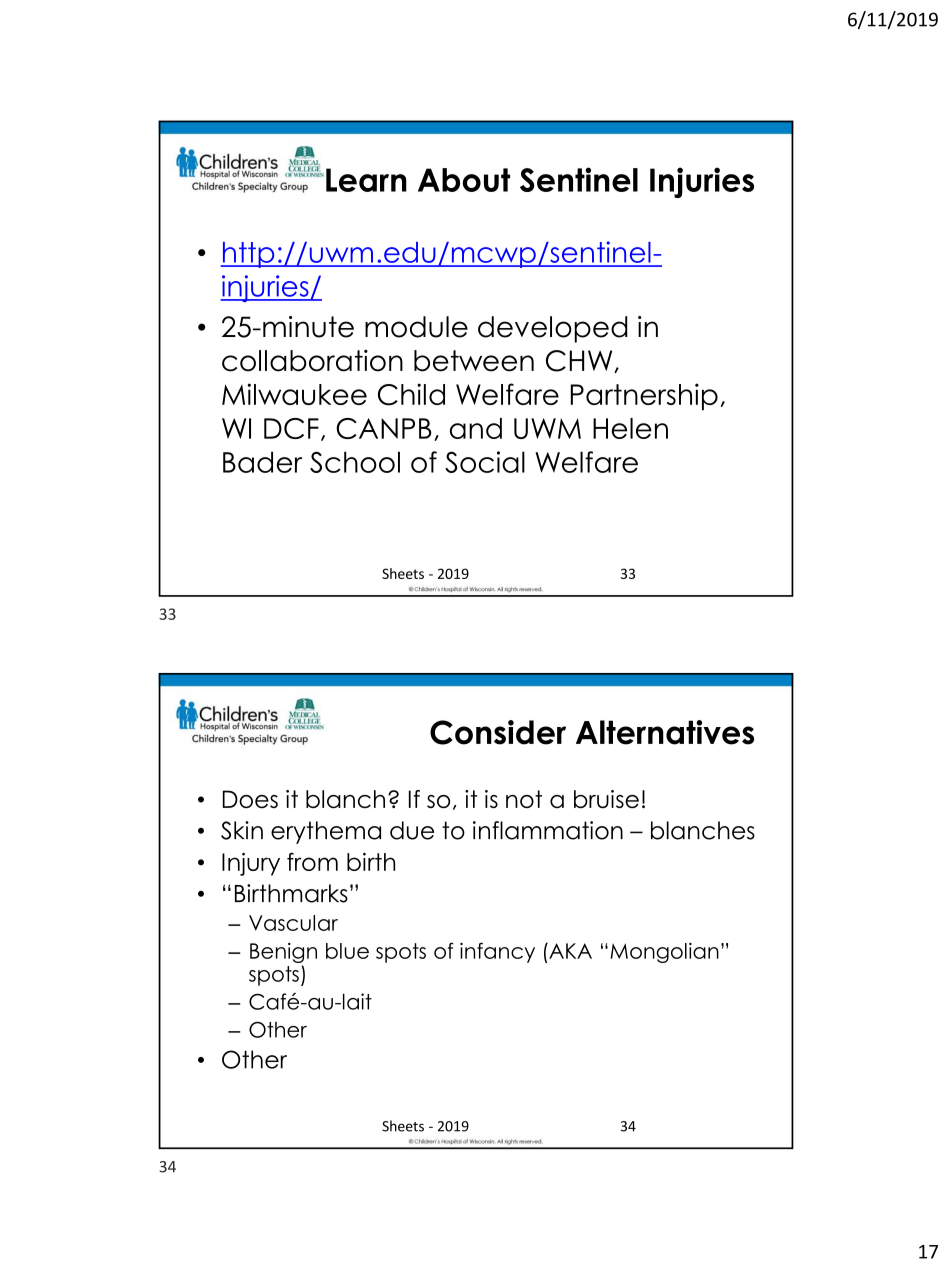  What do you see at coordinates (293, 923) in the page?
I see `Vascular` at bounding box center [293, 923].
